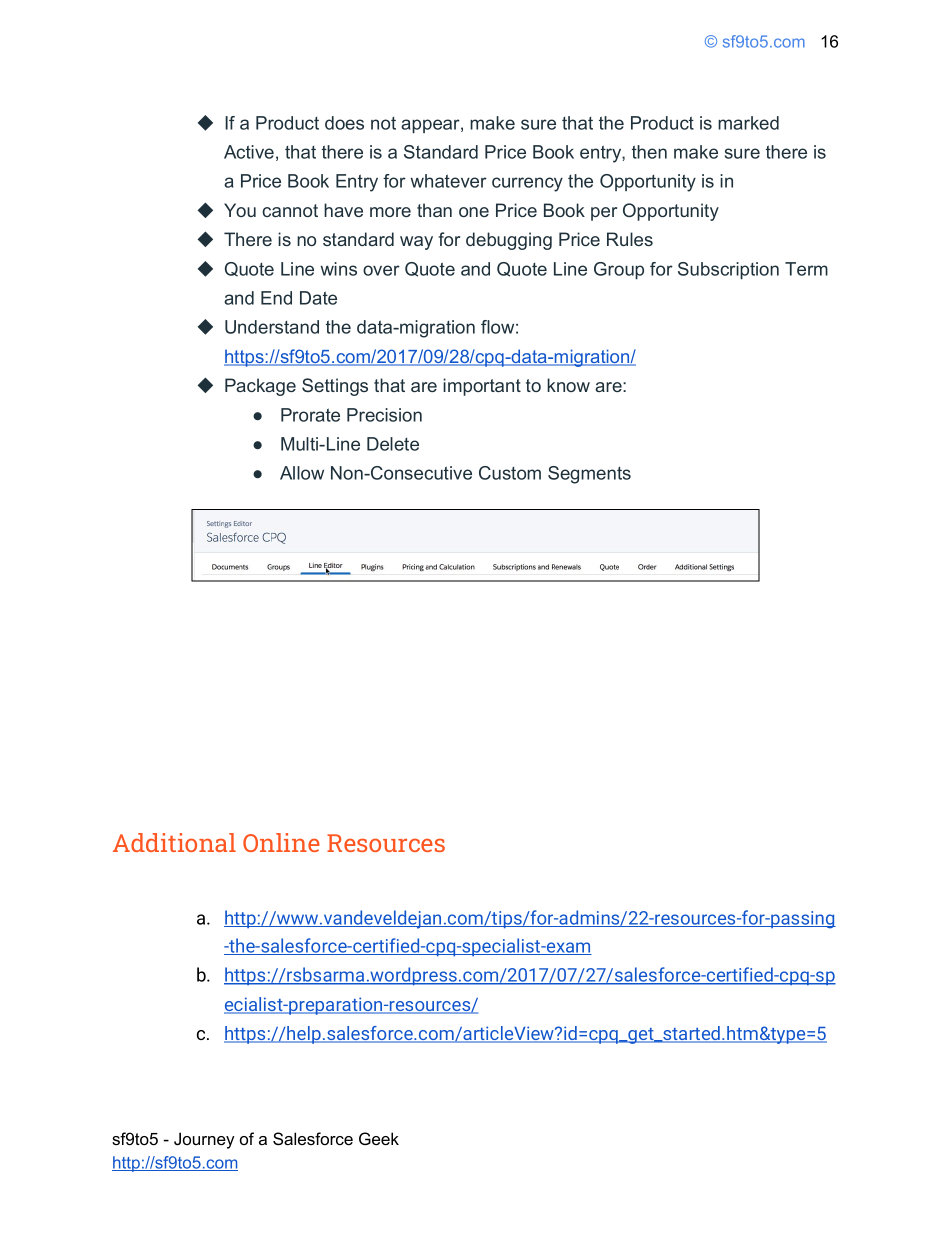  I want to click on Geek, so click(379, 1138).
